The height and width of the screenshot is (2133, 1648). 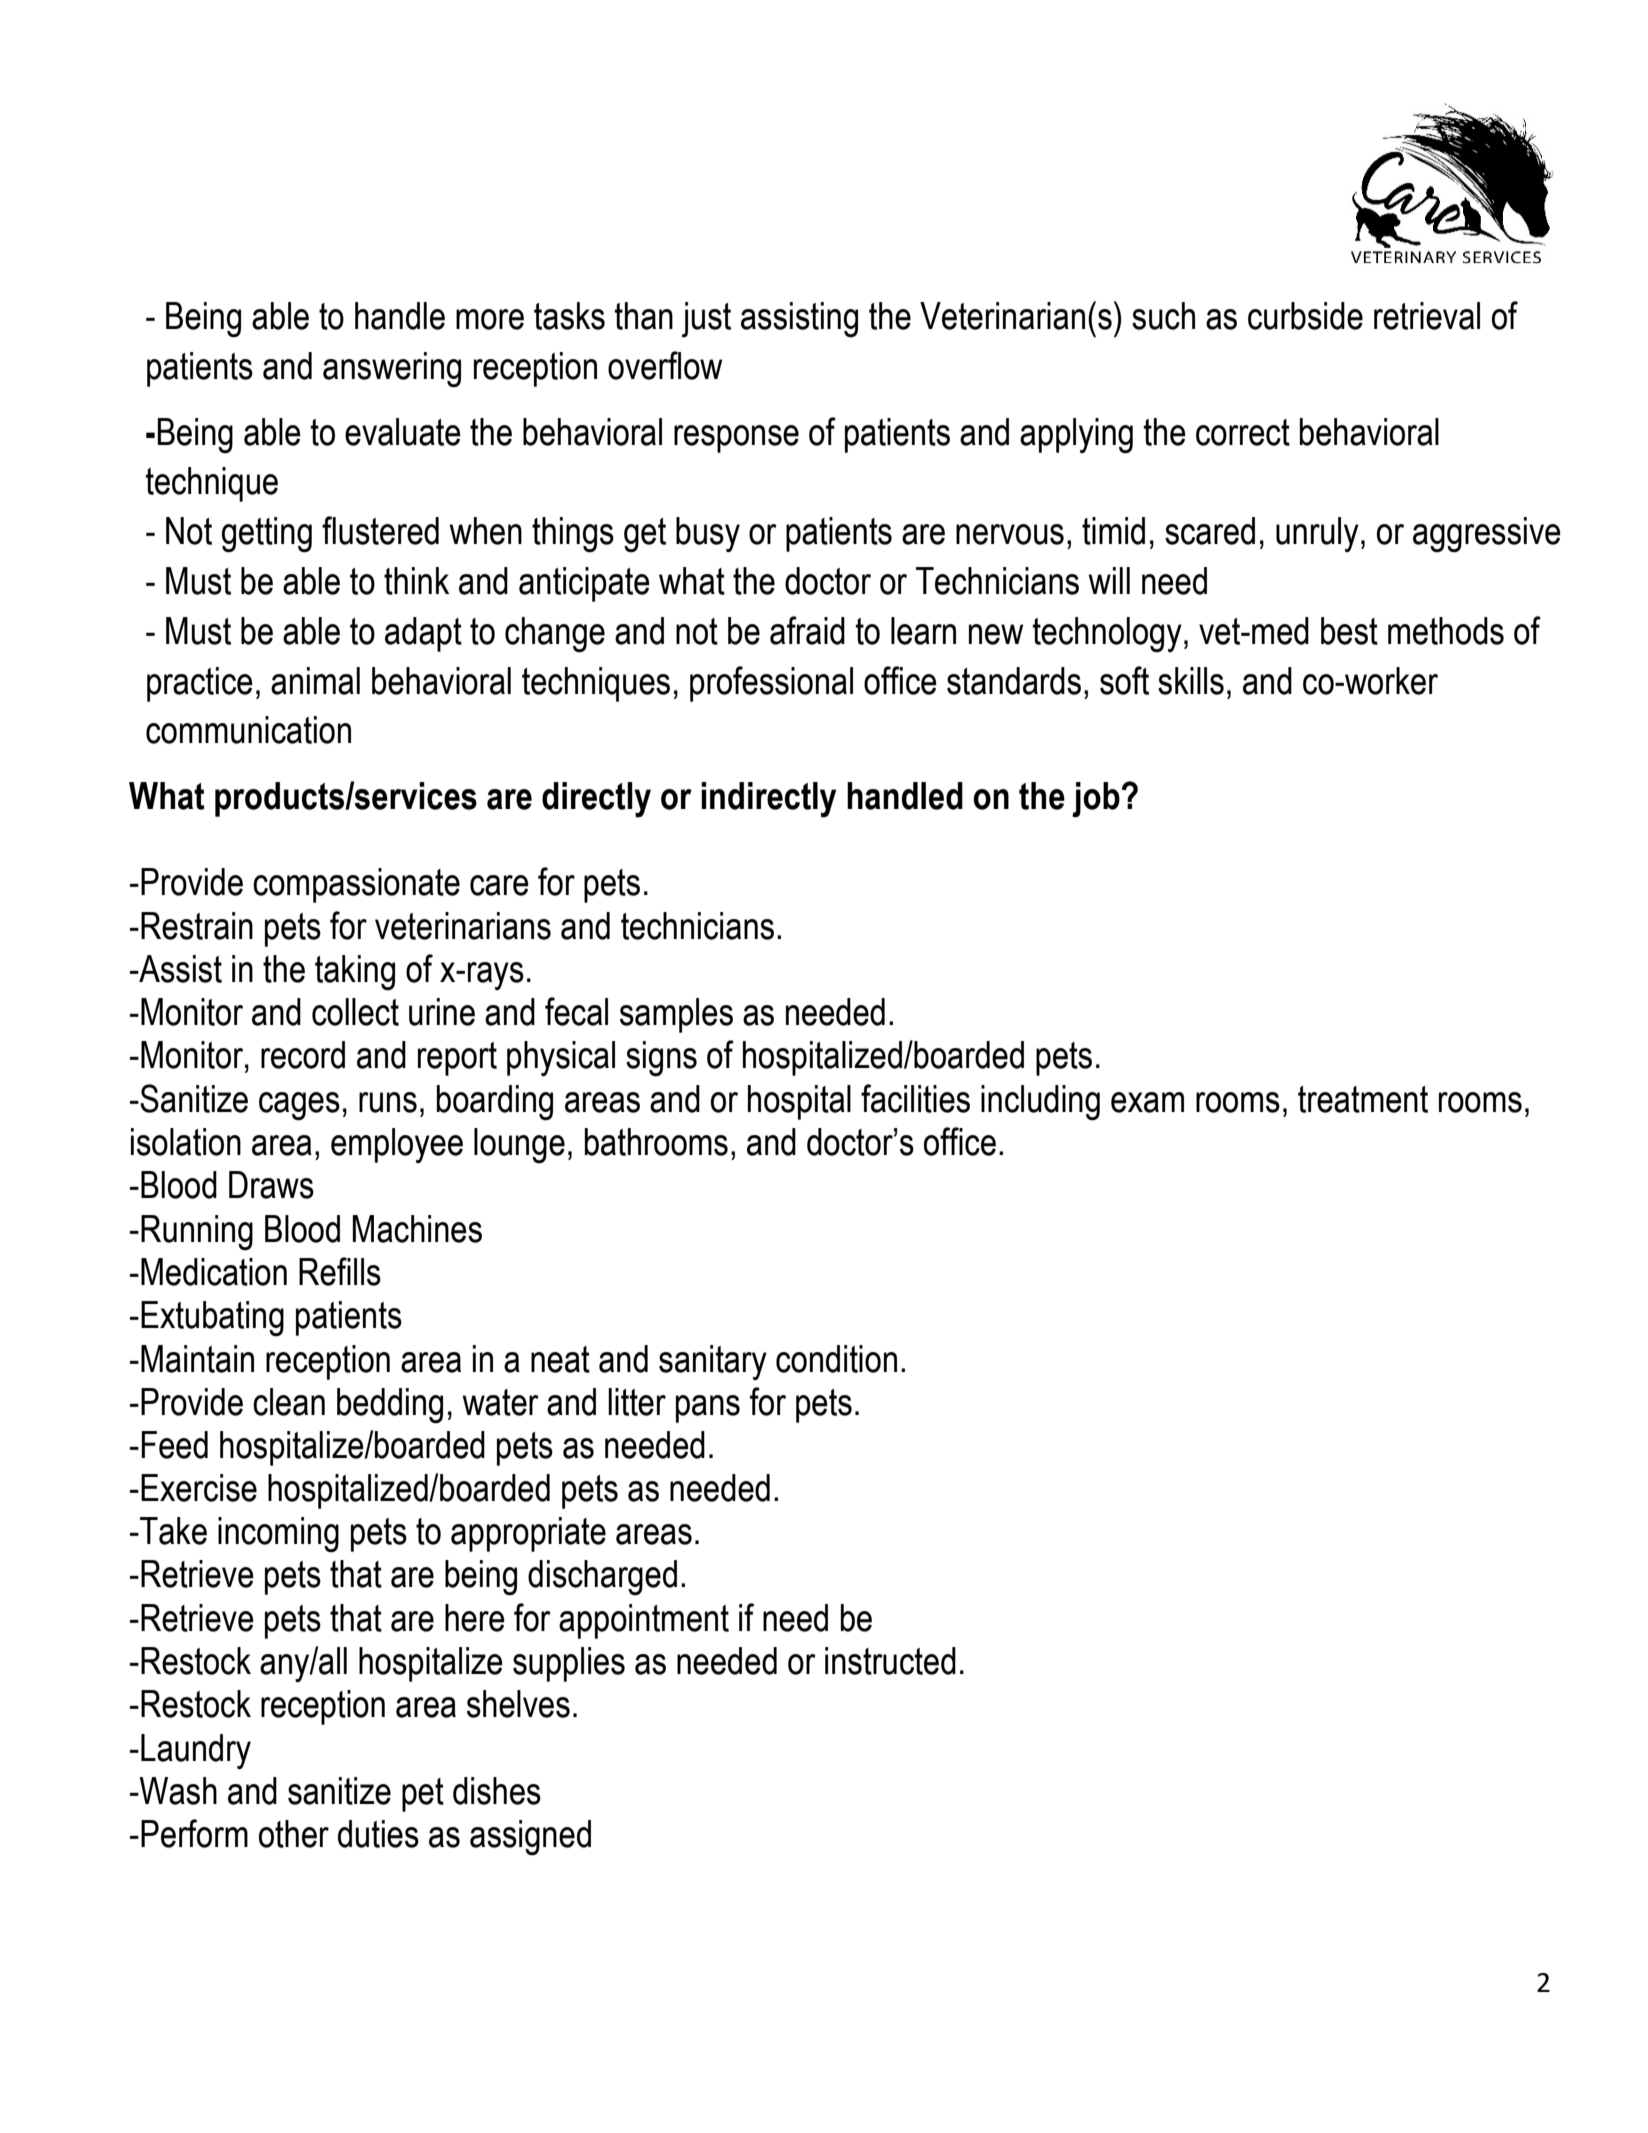 I want to click on appointment, so click(x=644, y=1621).
